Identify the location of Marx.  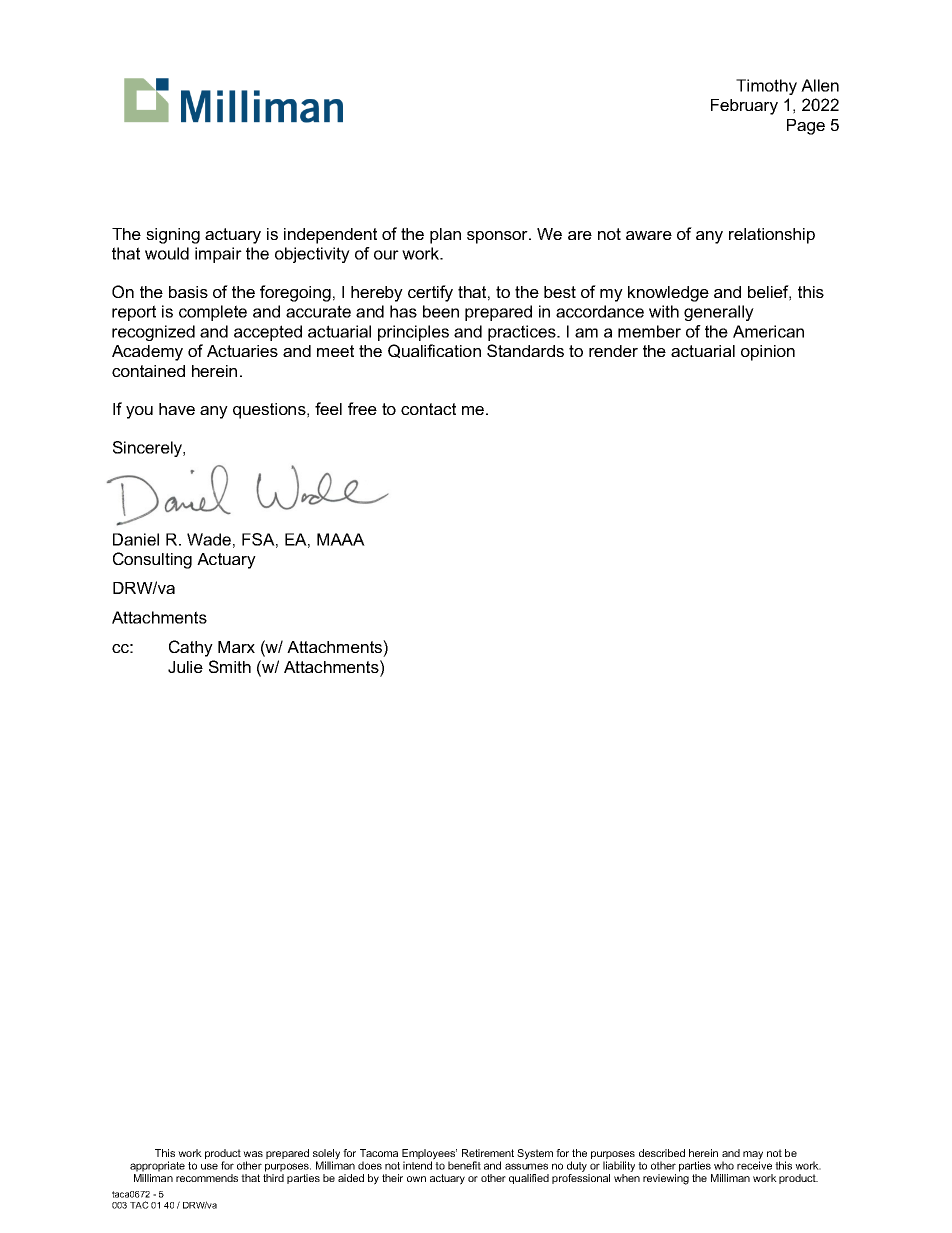
(236, 647).
